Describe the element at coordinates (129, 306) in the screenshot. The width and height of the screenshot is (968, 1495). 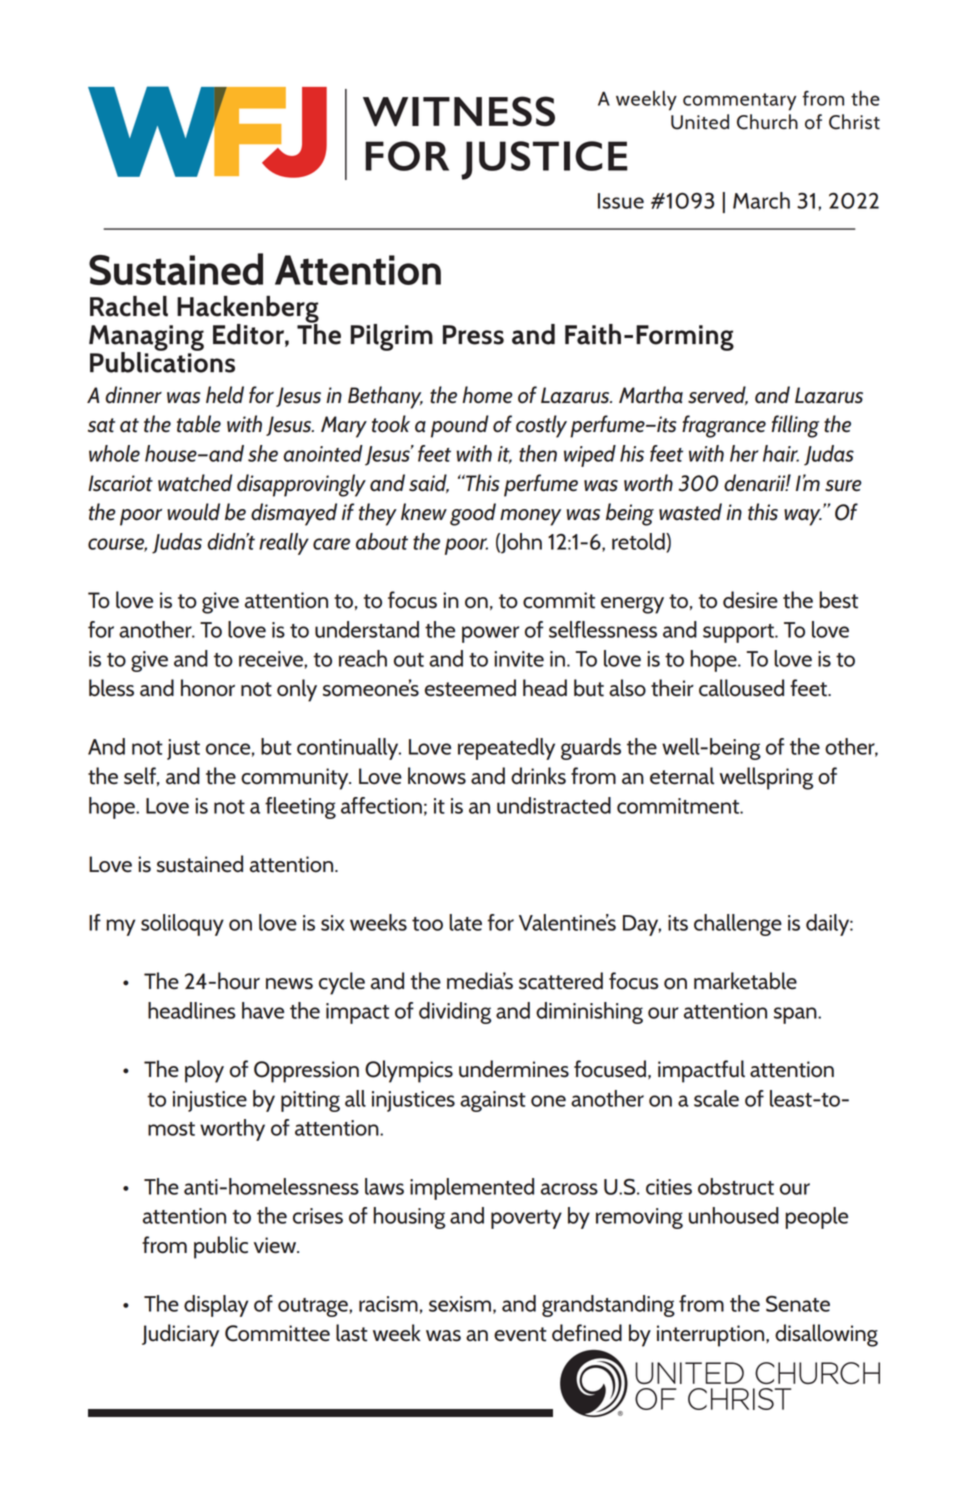
I see `Rachel` at that location.
